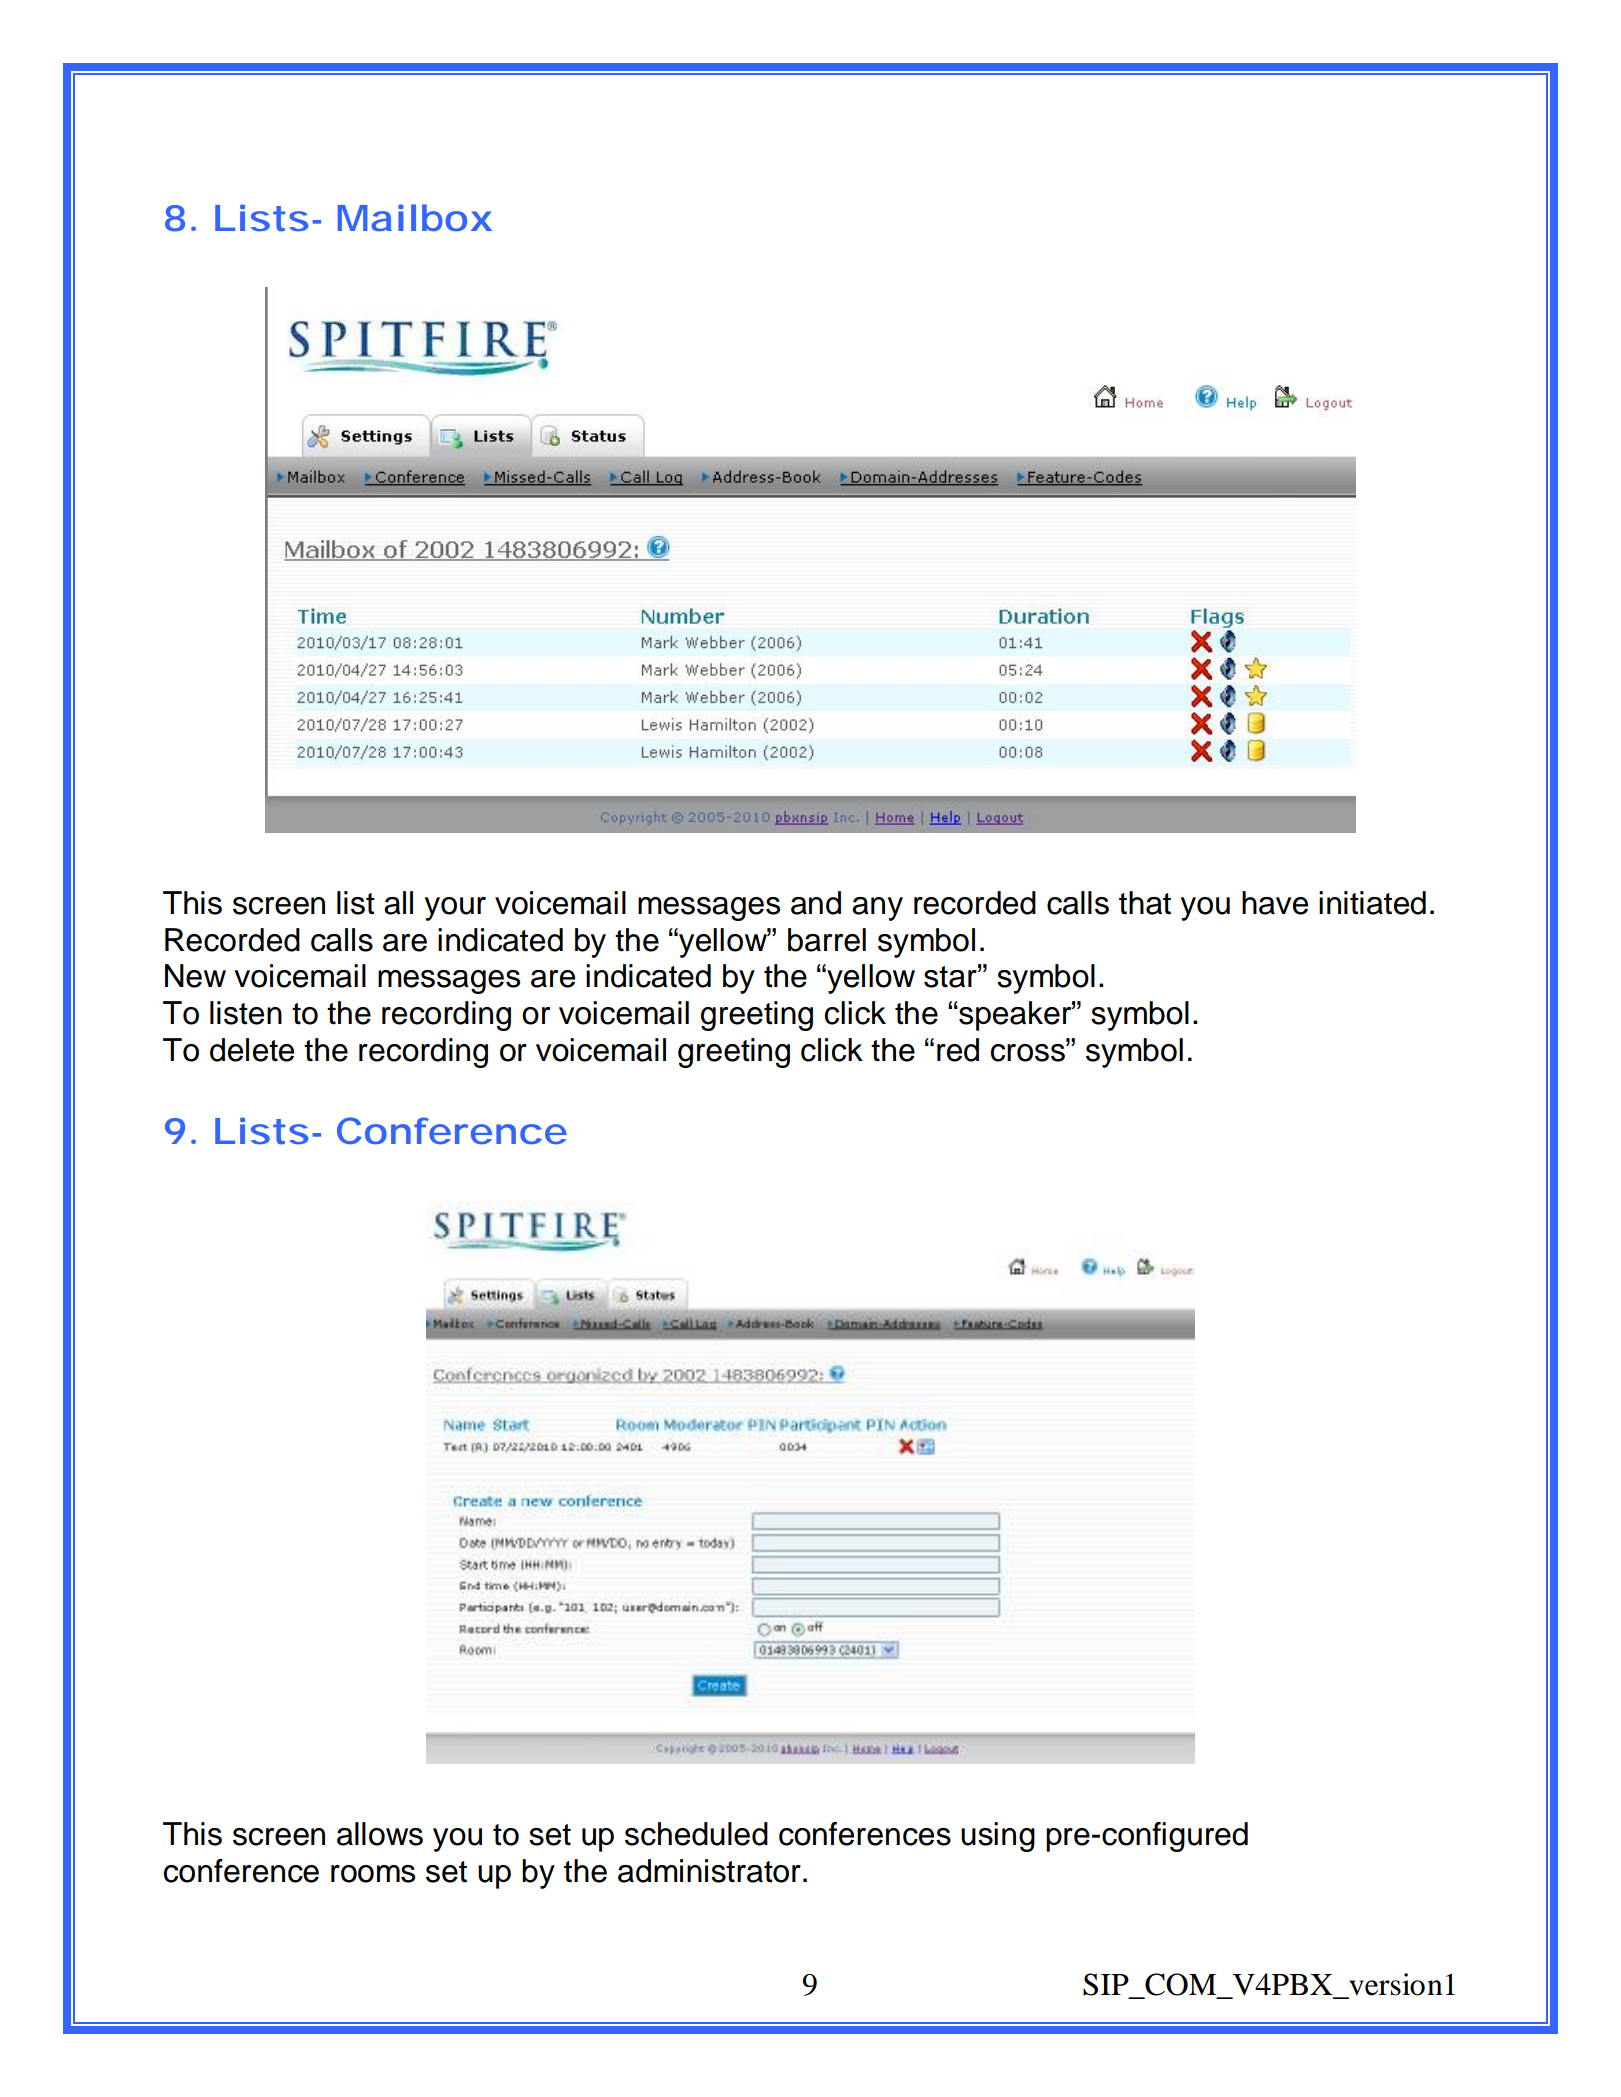 This screenshot has width=1621, height=2097. Describe the element at coordinates (373, 1874) in the screenshot. I see `rooms` at that location.
